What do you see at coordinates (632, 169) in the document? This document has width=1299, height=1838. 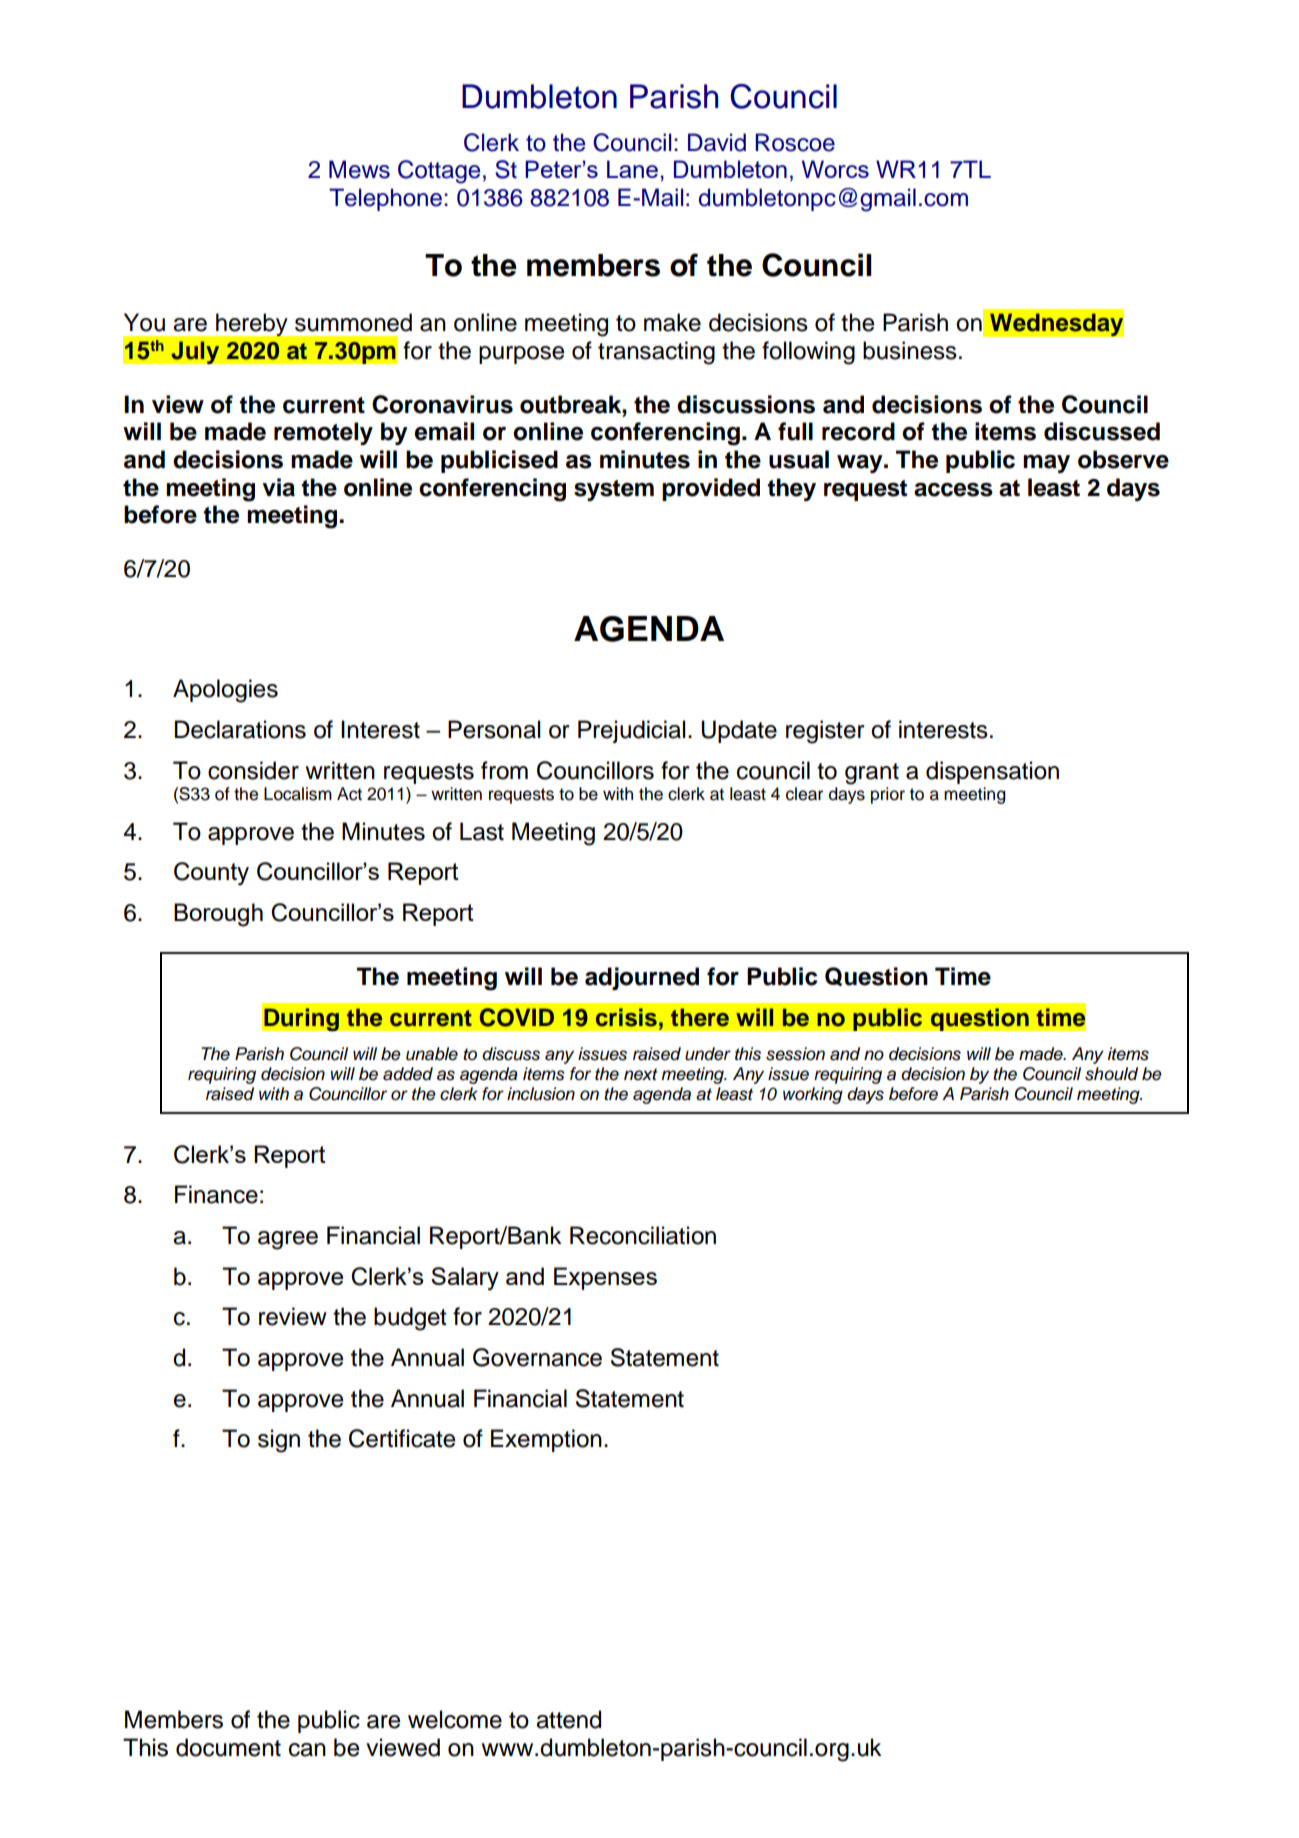 I see `Lane` at bounding box center [632, 169].
